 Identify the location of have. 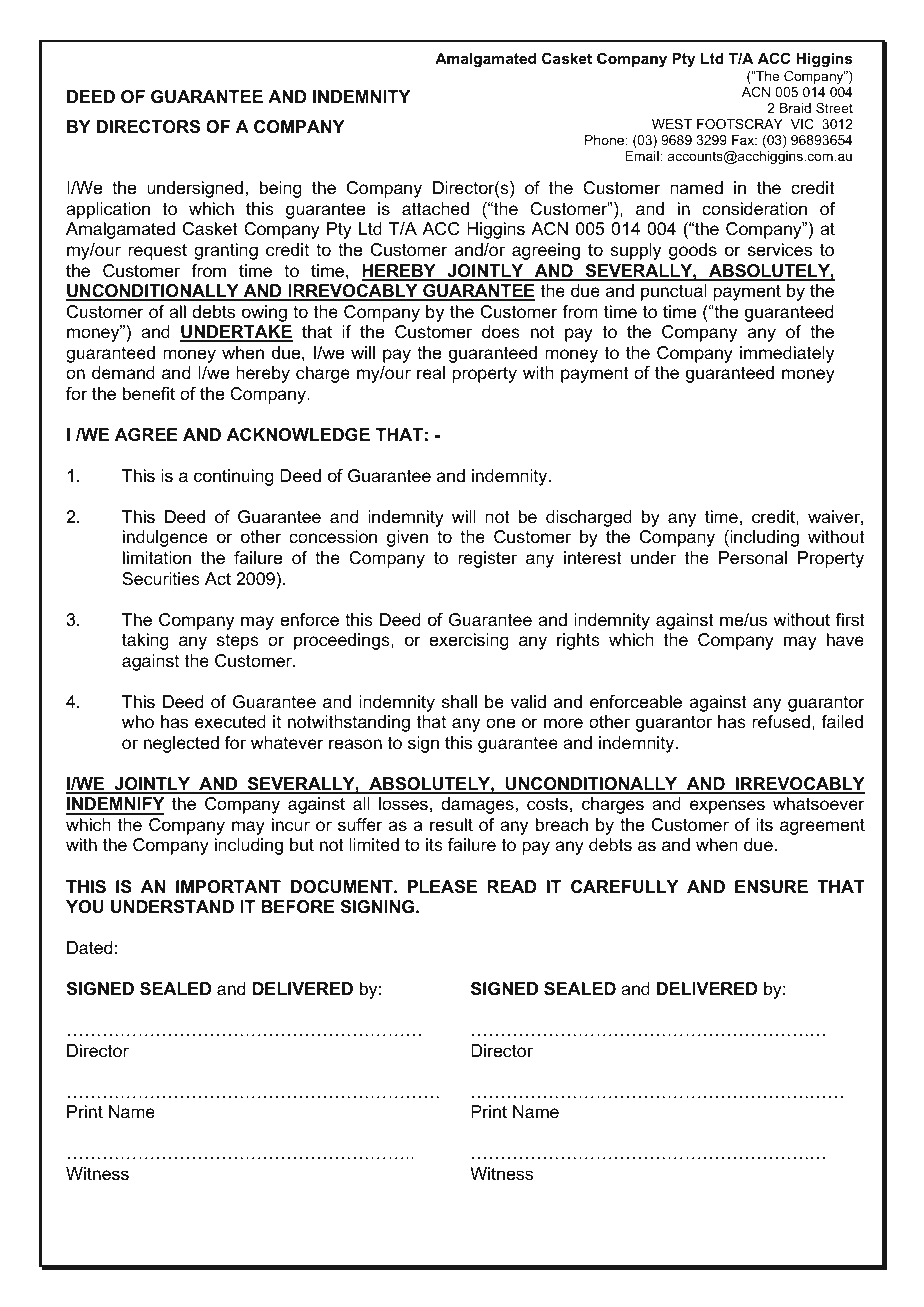
(845, 640).
